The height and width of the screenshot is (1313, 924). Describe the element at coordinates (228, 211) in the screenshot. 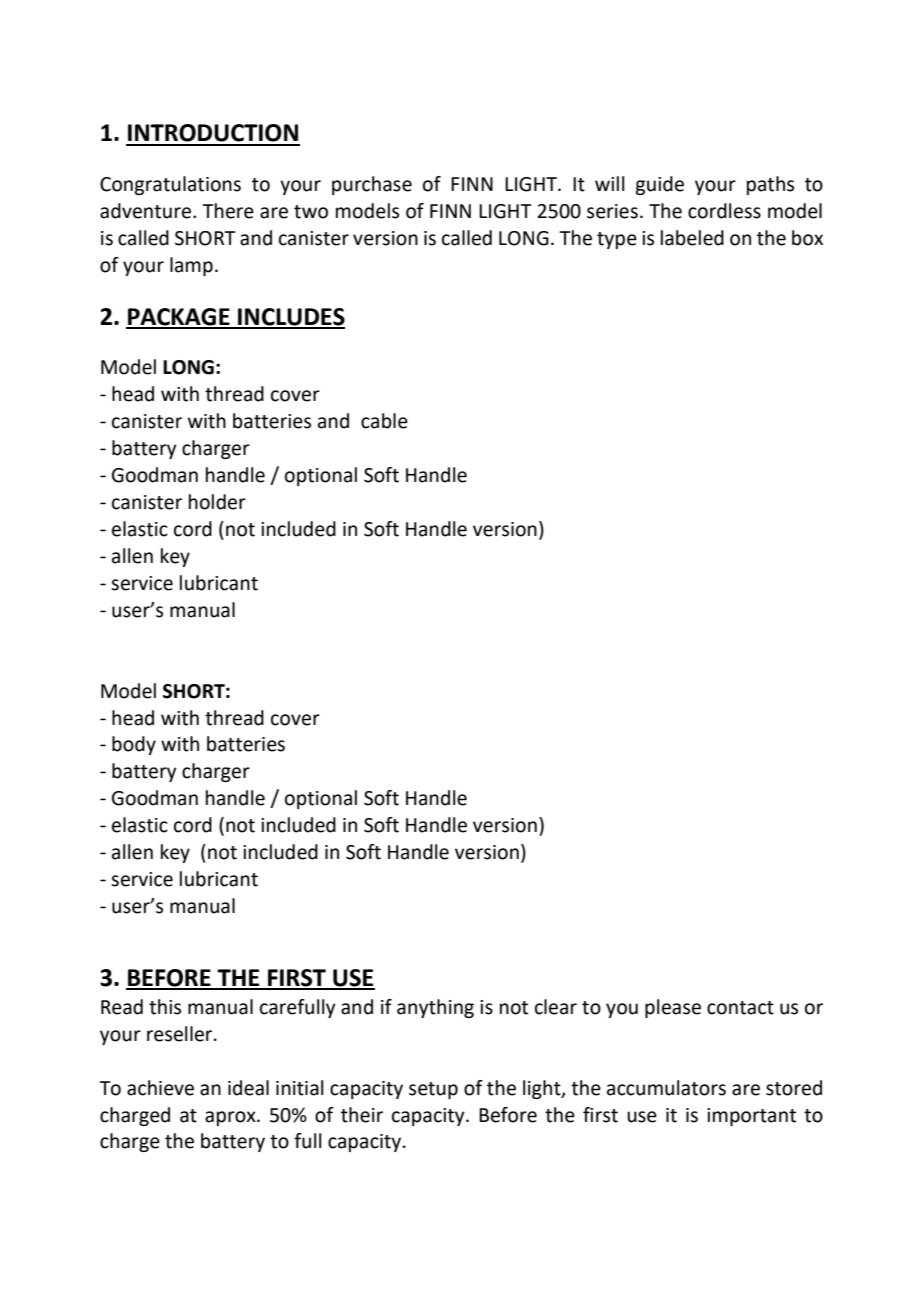

I see `There` at that location.
